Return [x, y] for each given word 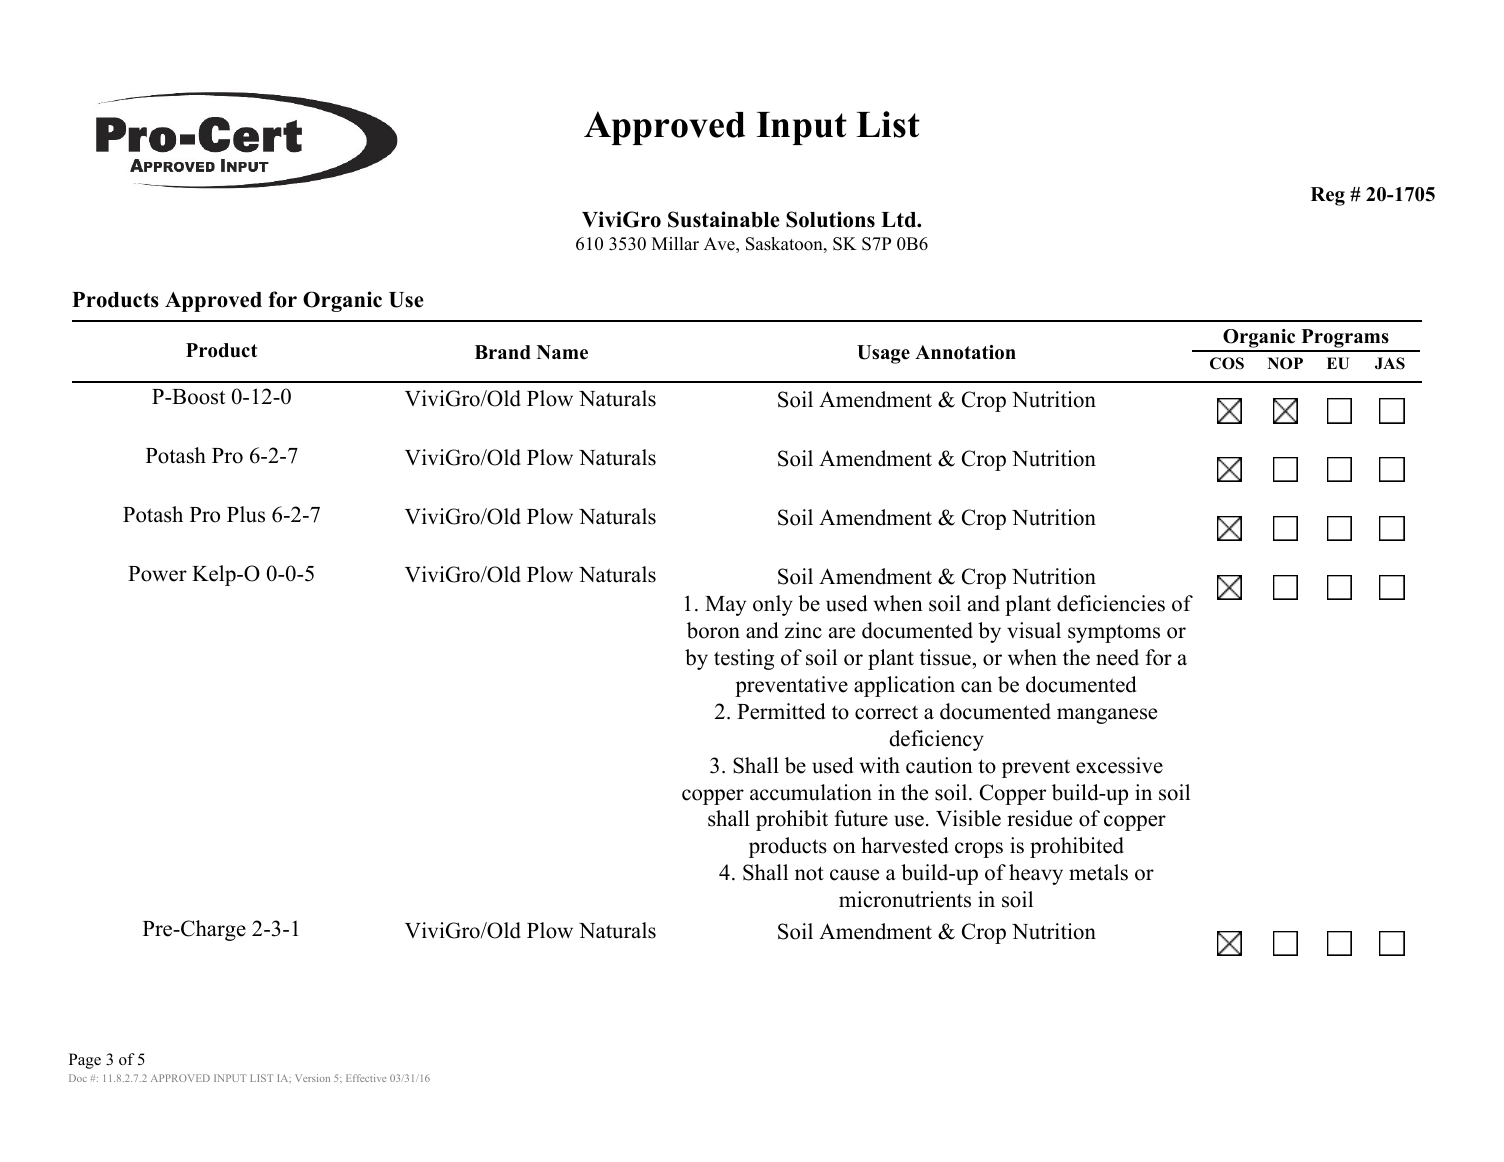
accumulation [811, 792]
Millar [675, 243]
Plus [246, 514]
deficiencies [1111, 603]
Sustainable [724, 219]
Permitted [781, 711]
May [725, 606]
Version [312, 1078]
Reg [1328, 196]
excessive [1119, 765]
